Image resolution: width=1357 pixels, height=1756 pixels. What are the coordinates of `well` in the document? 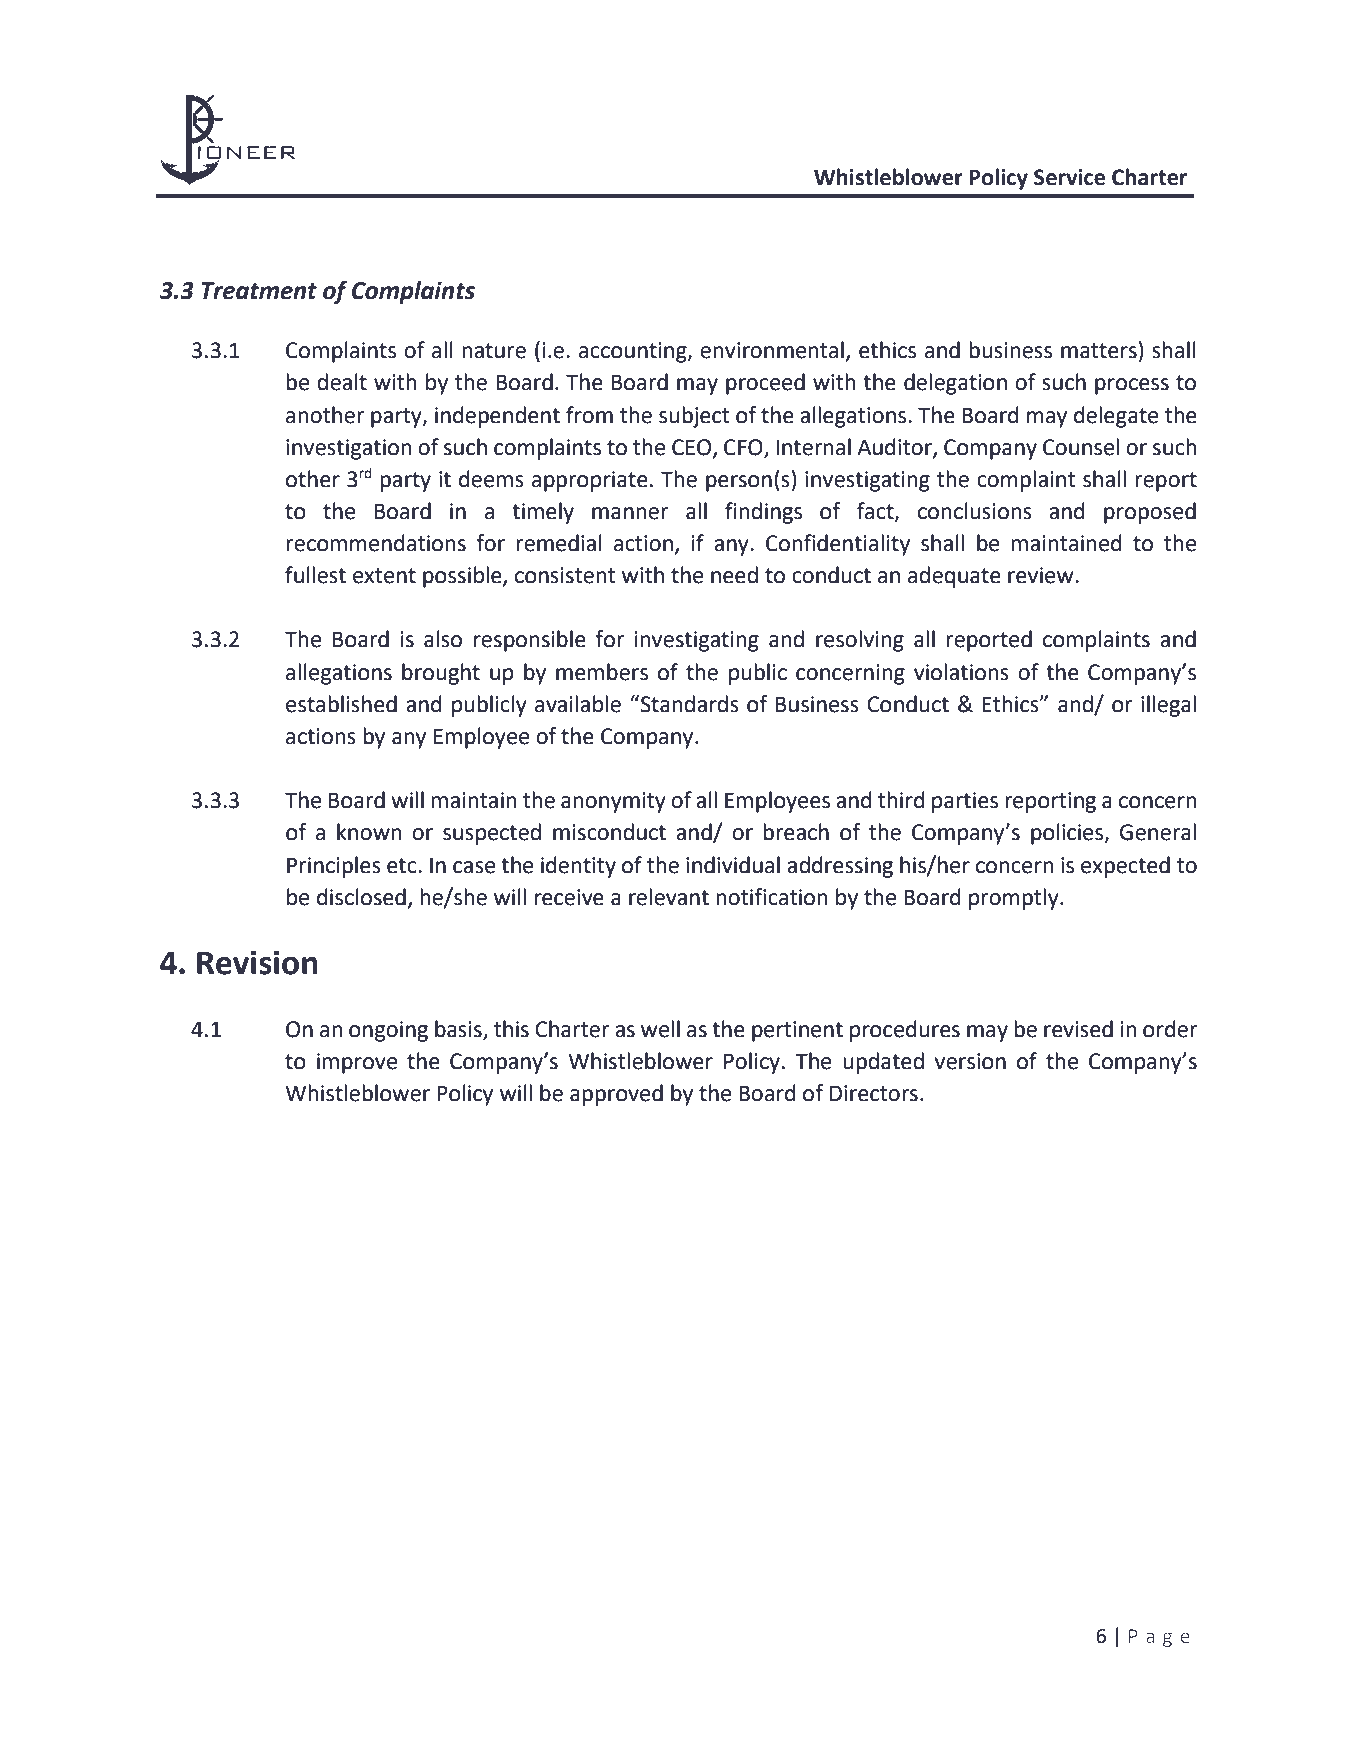 It's located at (660, 1029).
